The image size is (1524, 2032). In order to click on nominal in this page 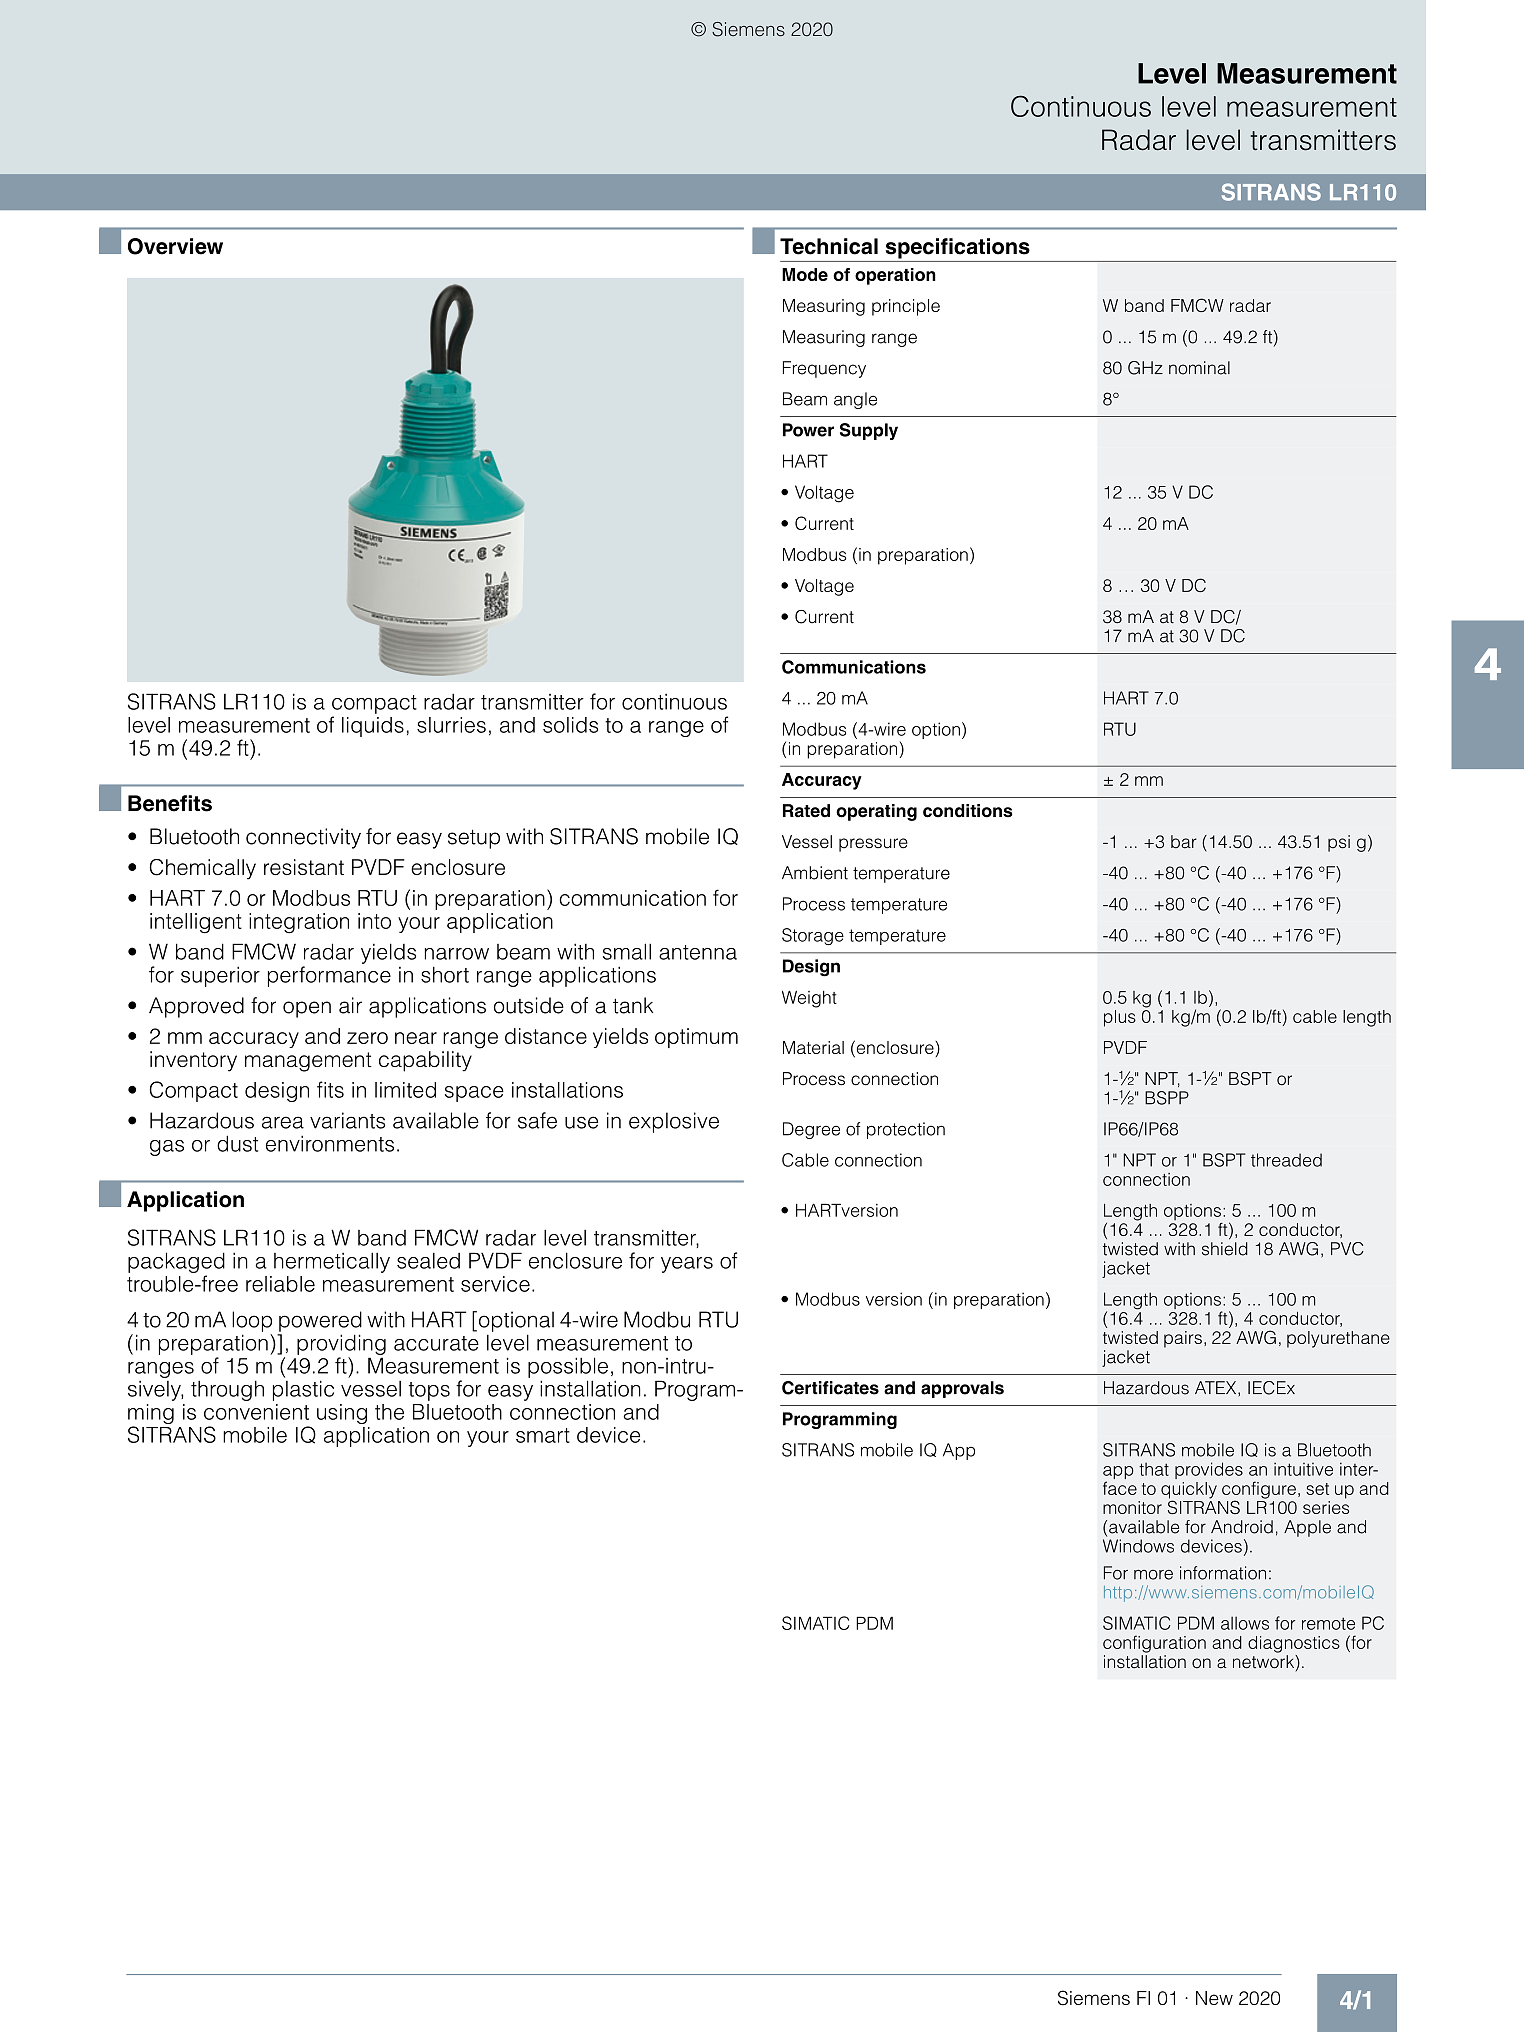, I will do `click(1199, 368)`.
